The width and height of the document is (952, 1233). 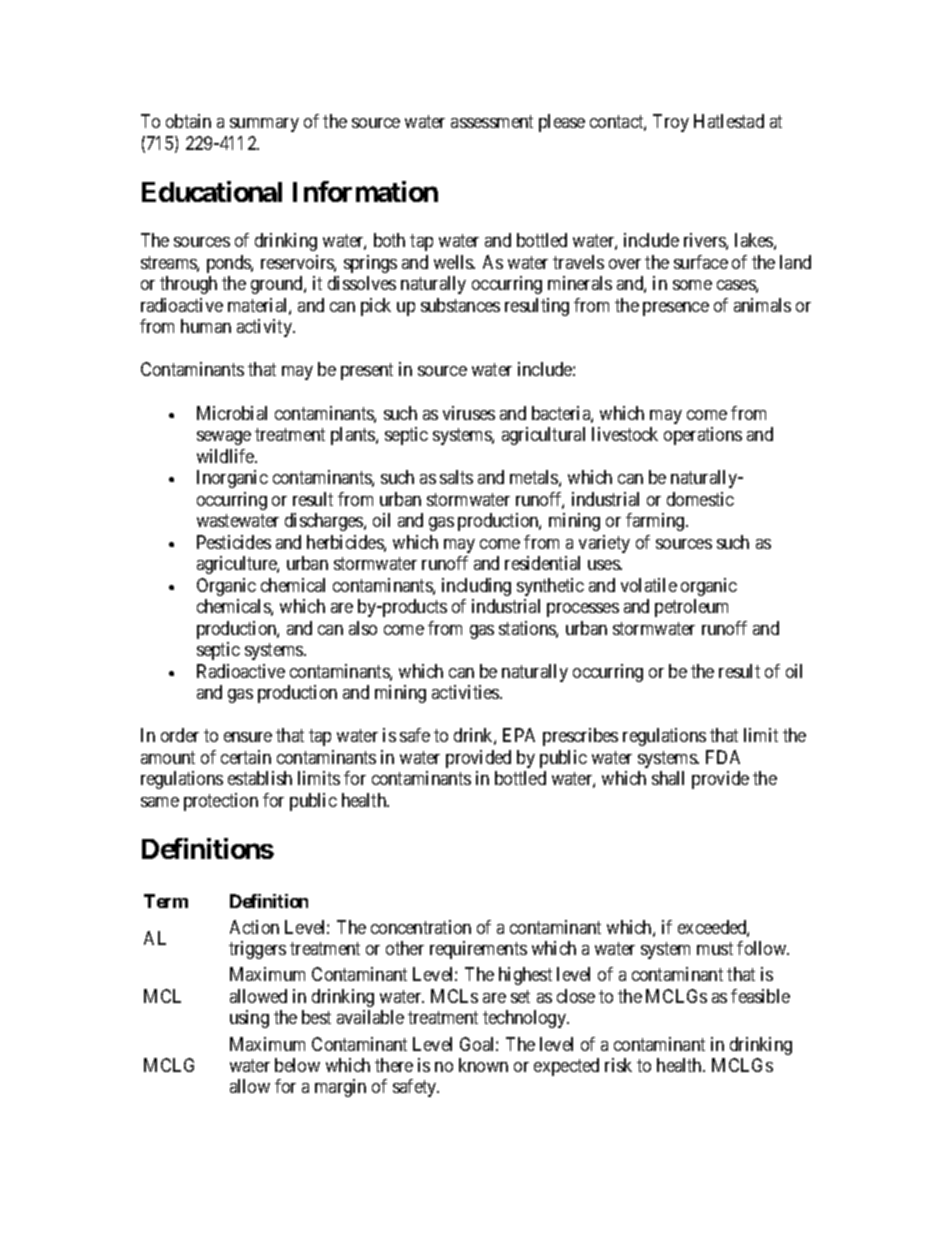 I want to click on known, so click(x=483, y=1065).
